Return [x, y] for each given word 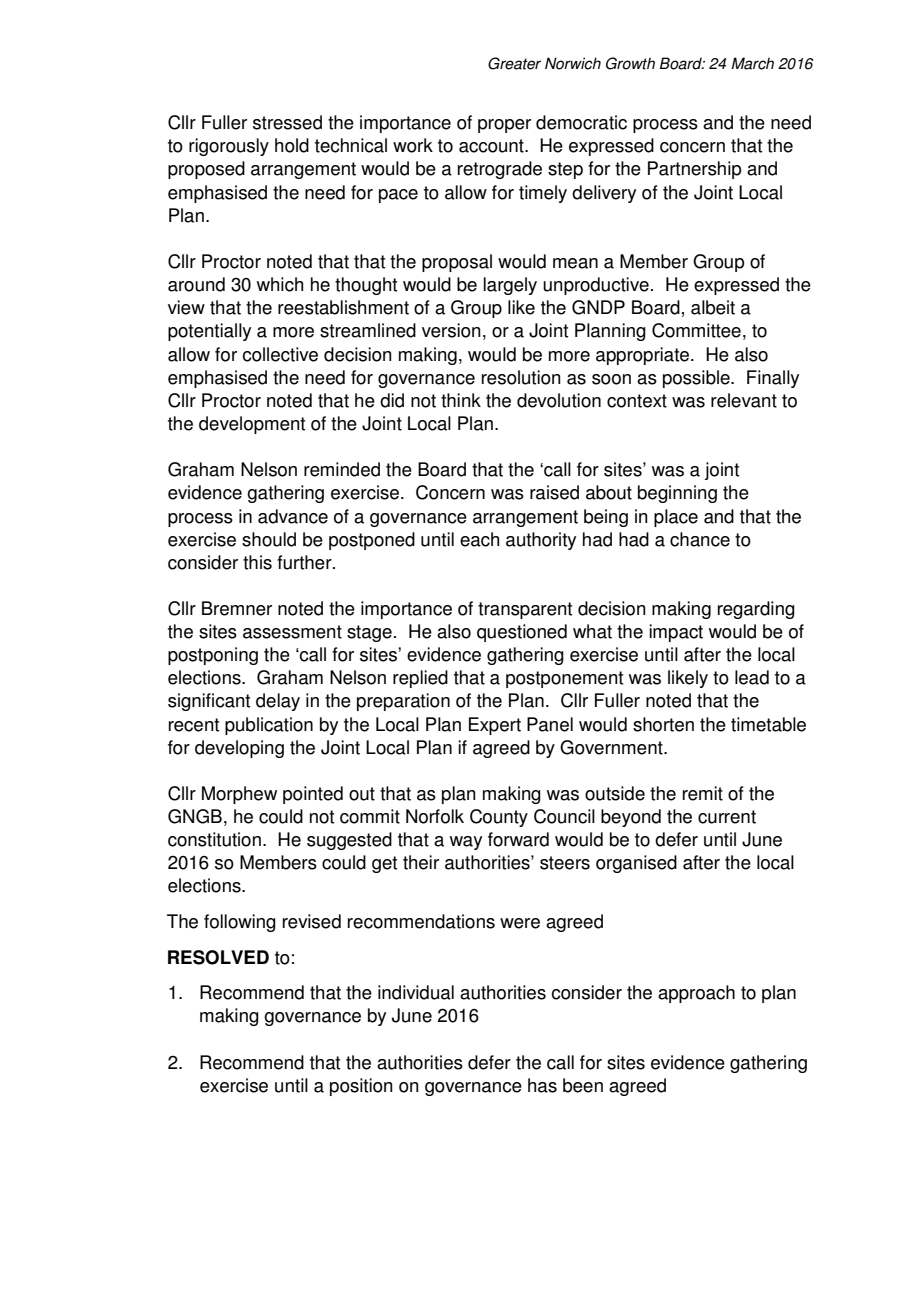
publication [269, 726]
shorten [663, 724]
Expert [495, 726]
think [461, 400]
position [361, 1087]
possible [697, 379]
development [252, 425]
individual [416, 992]
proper [504, 126]
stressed [287, 122]
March [752, 63]
